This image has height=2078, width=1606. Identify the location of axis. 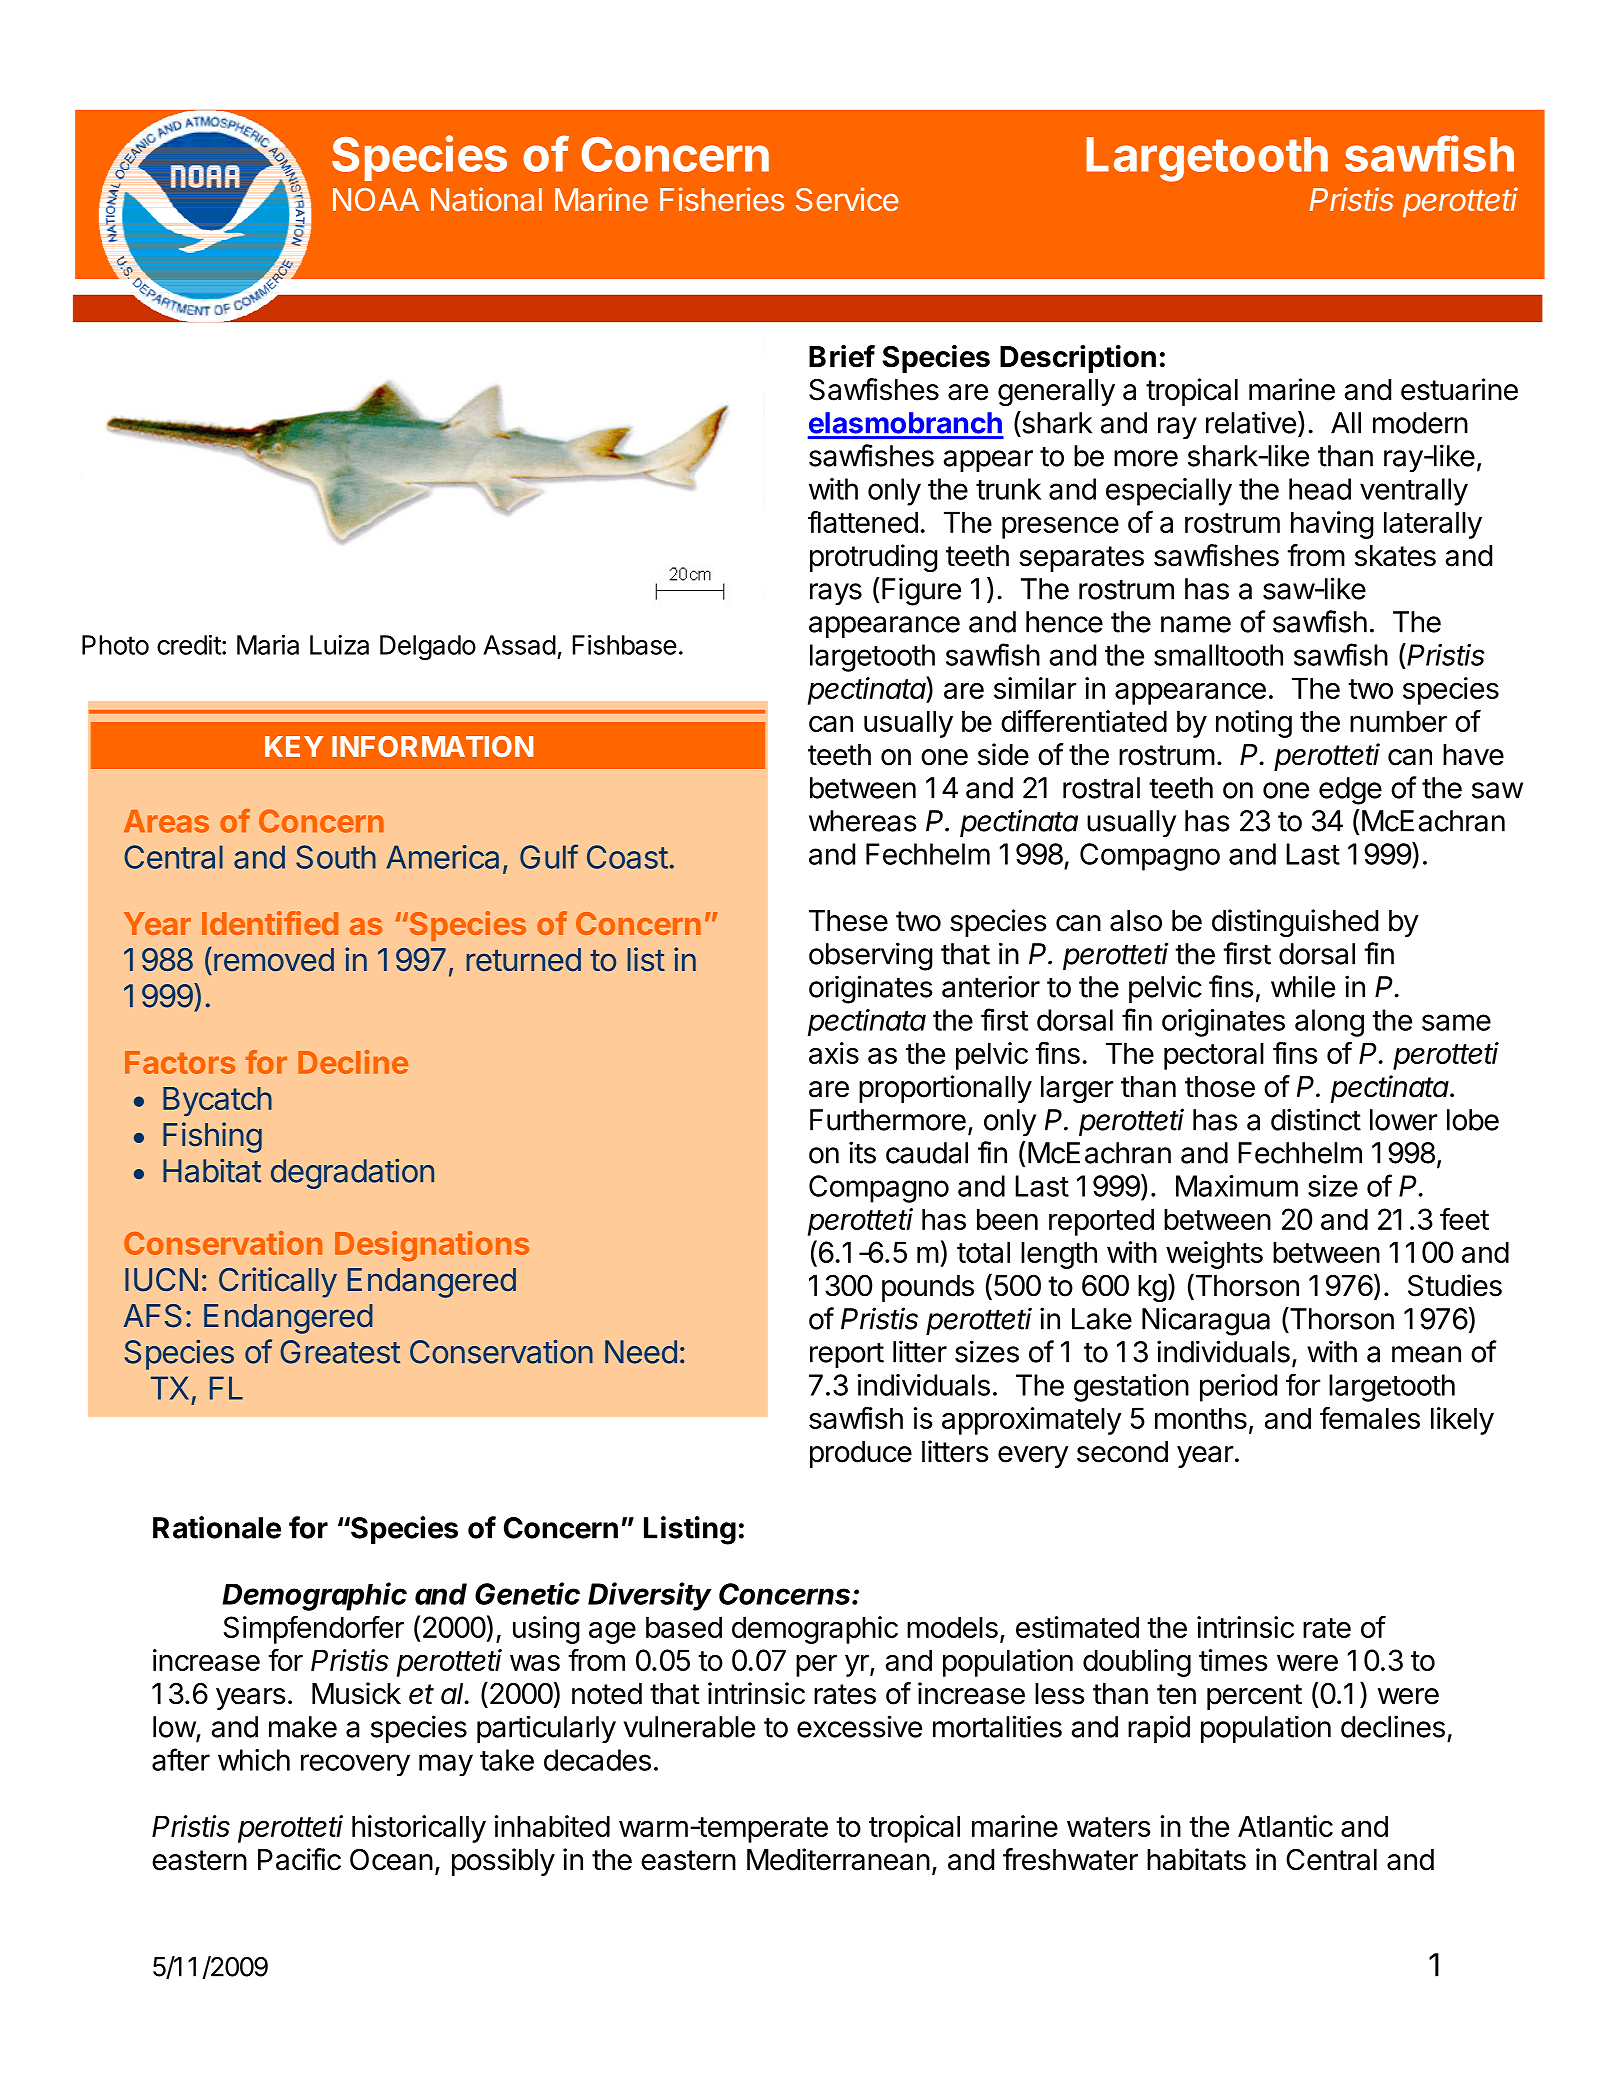
(834, 1053).
